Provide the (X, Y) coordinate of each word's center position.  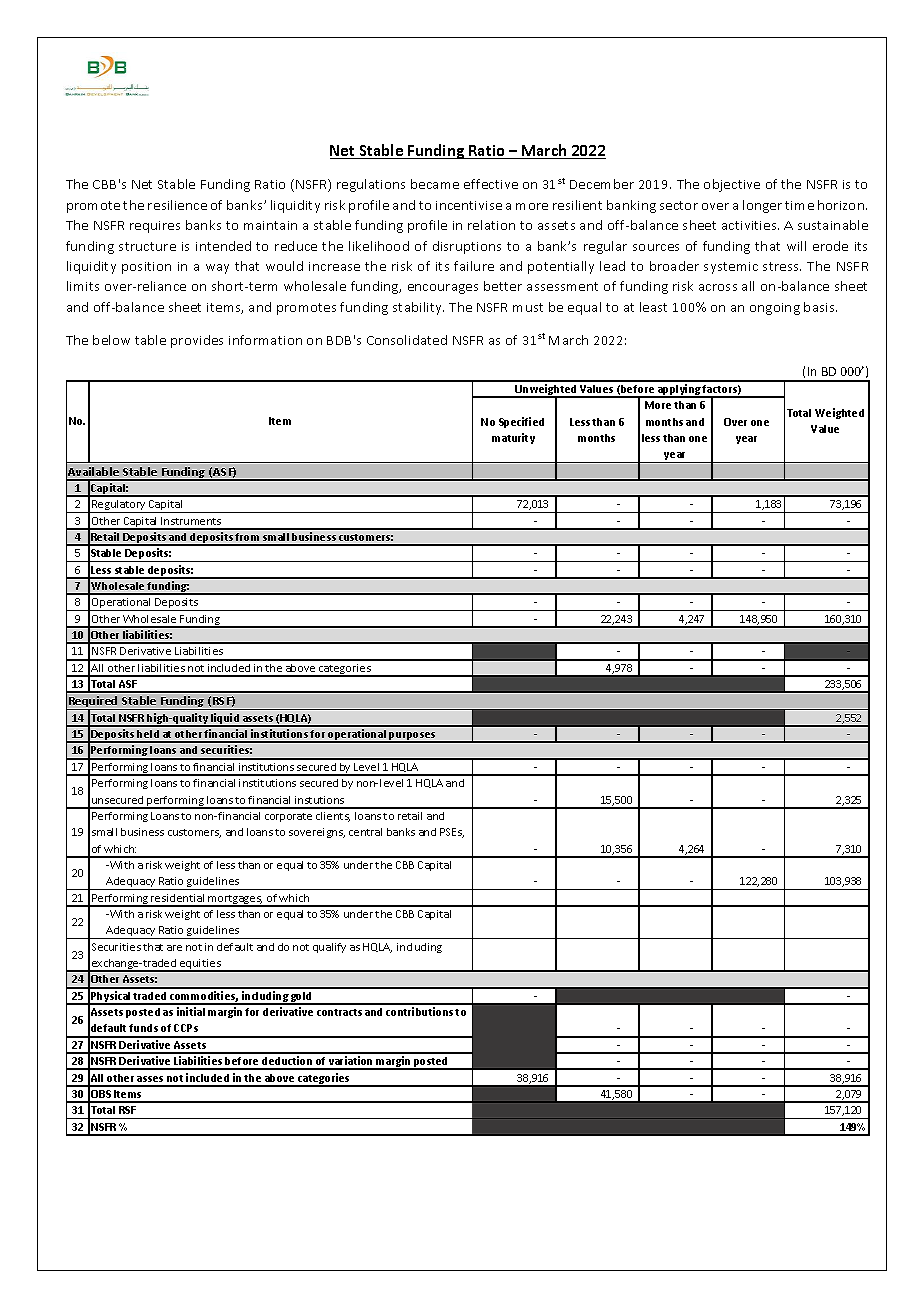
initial (191, 1011)
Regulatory (119, 506)
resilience (177, 205)
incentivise (469, 205)
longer (762, 206)
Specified (521, 422)
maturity (513, 438)
